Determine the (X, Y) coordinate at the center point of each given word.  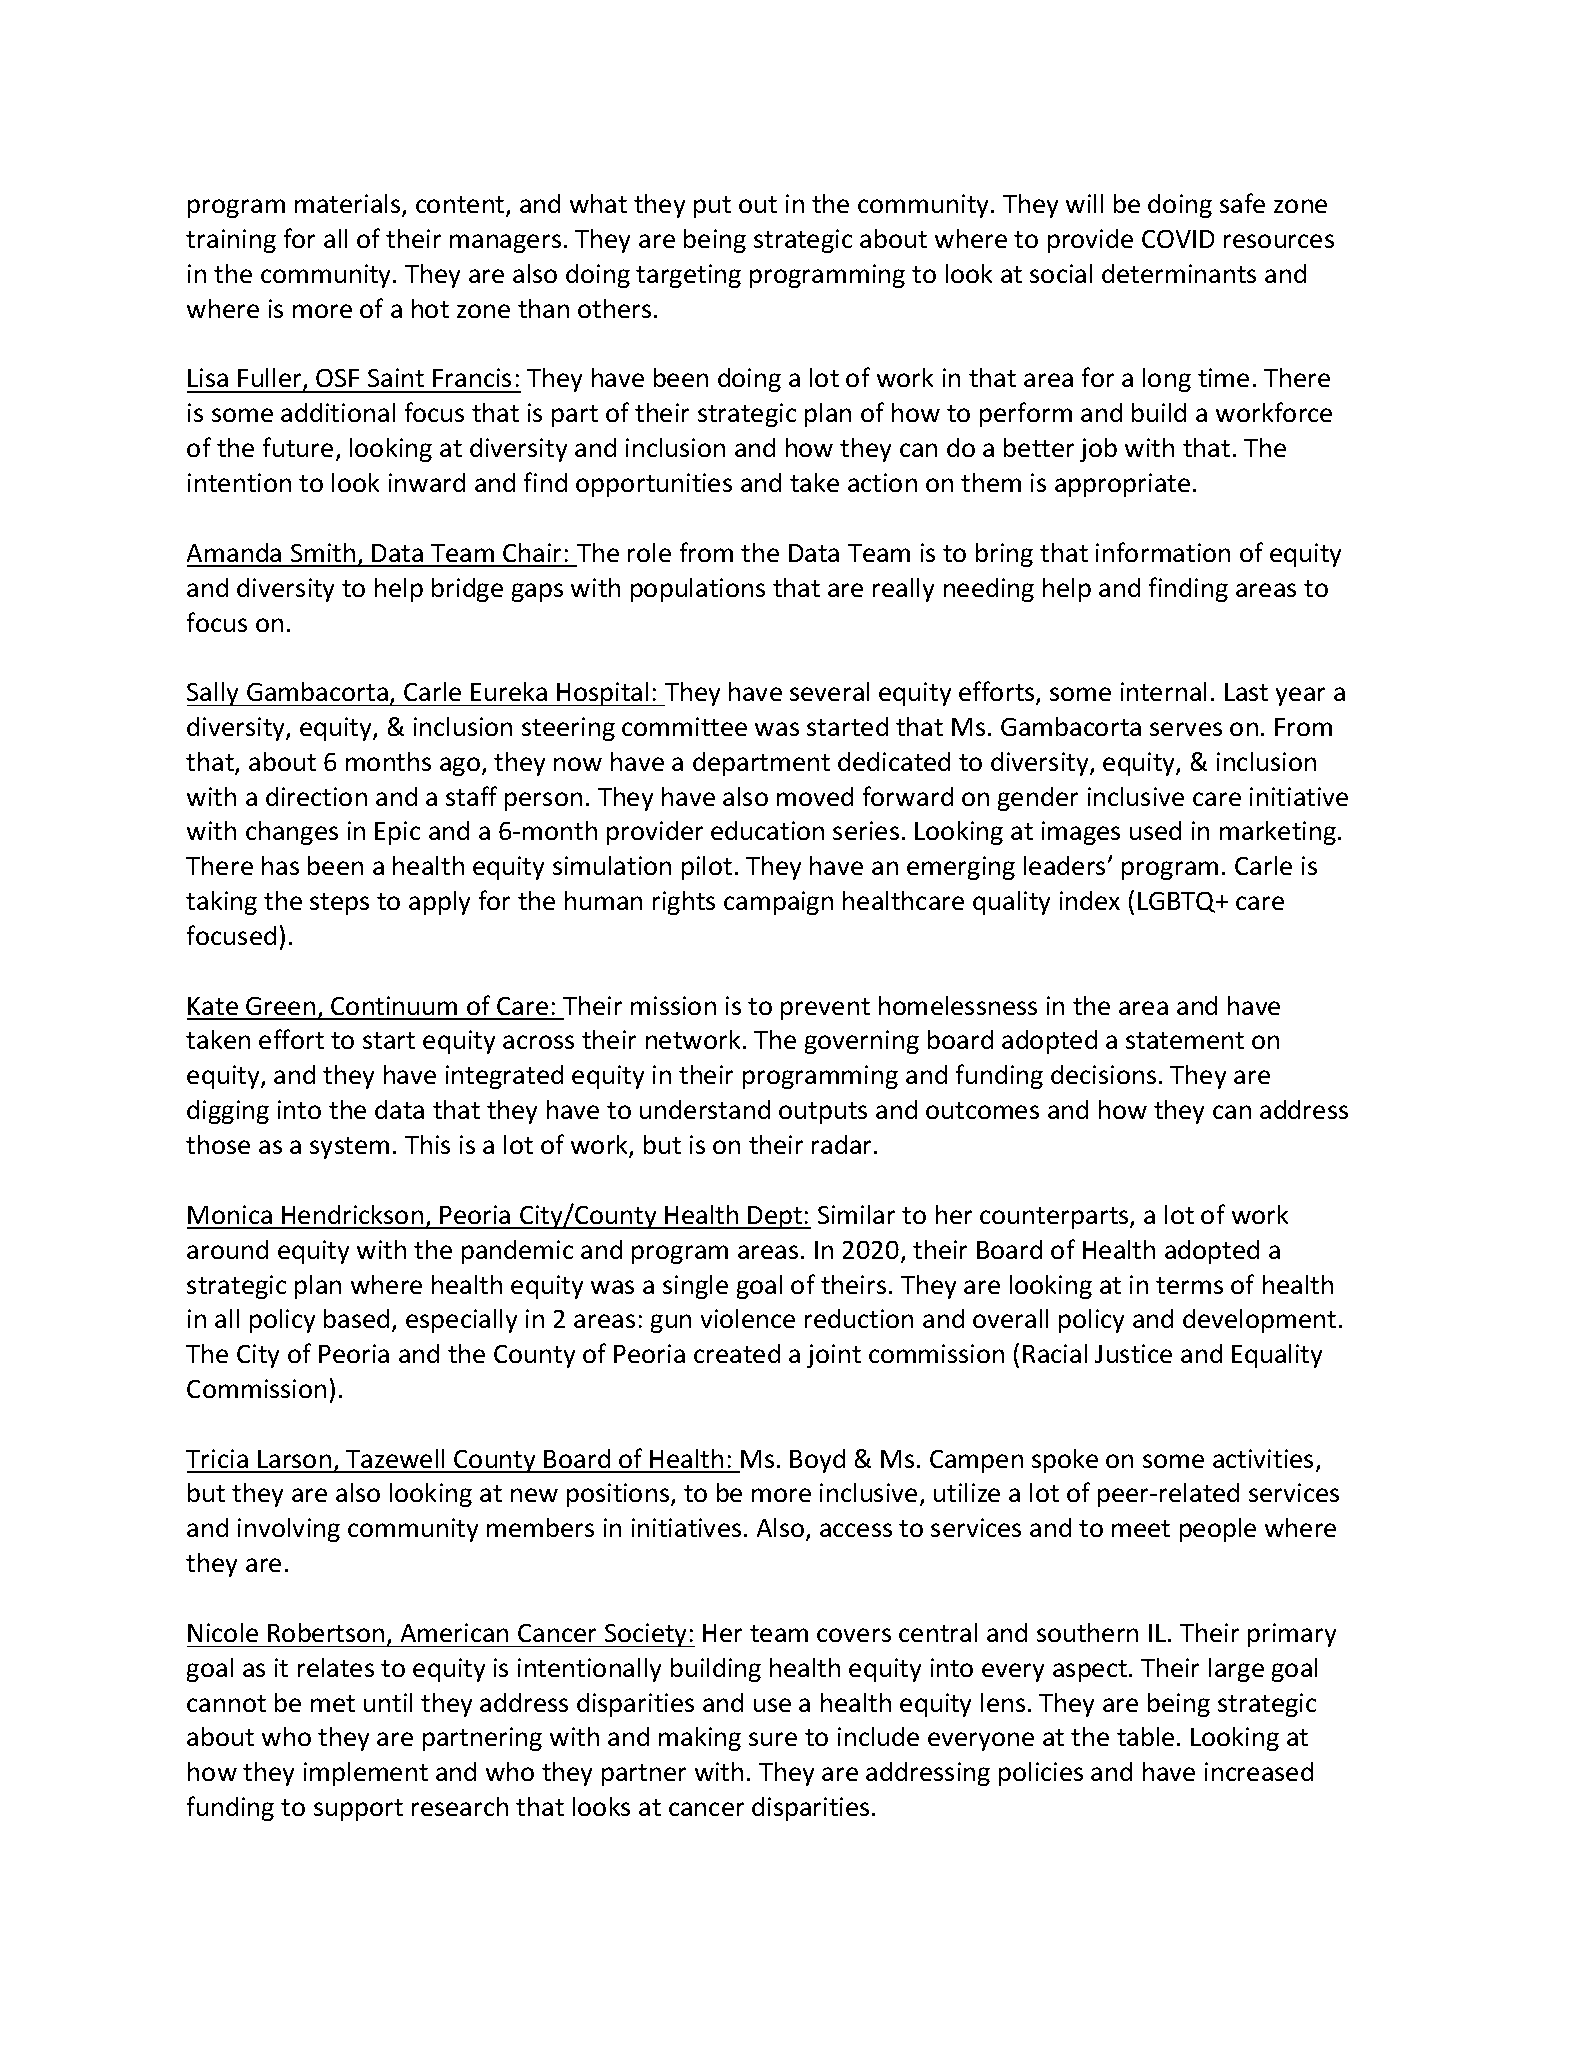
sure (773, 1739)
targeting (688, 276)
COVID (1178, 239)
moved (815, 796)
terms (1189, 1285)
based (356, 1318)
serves (1186, 729)
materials (349, 205)
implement (366, 1774)
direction (316, 796)
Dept (776, 1217)
